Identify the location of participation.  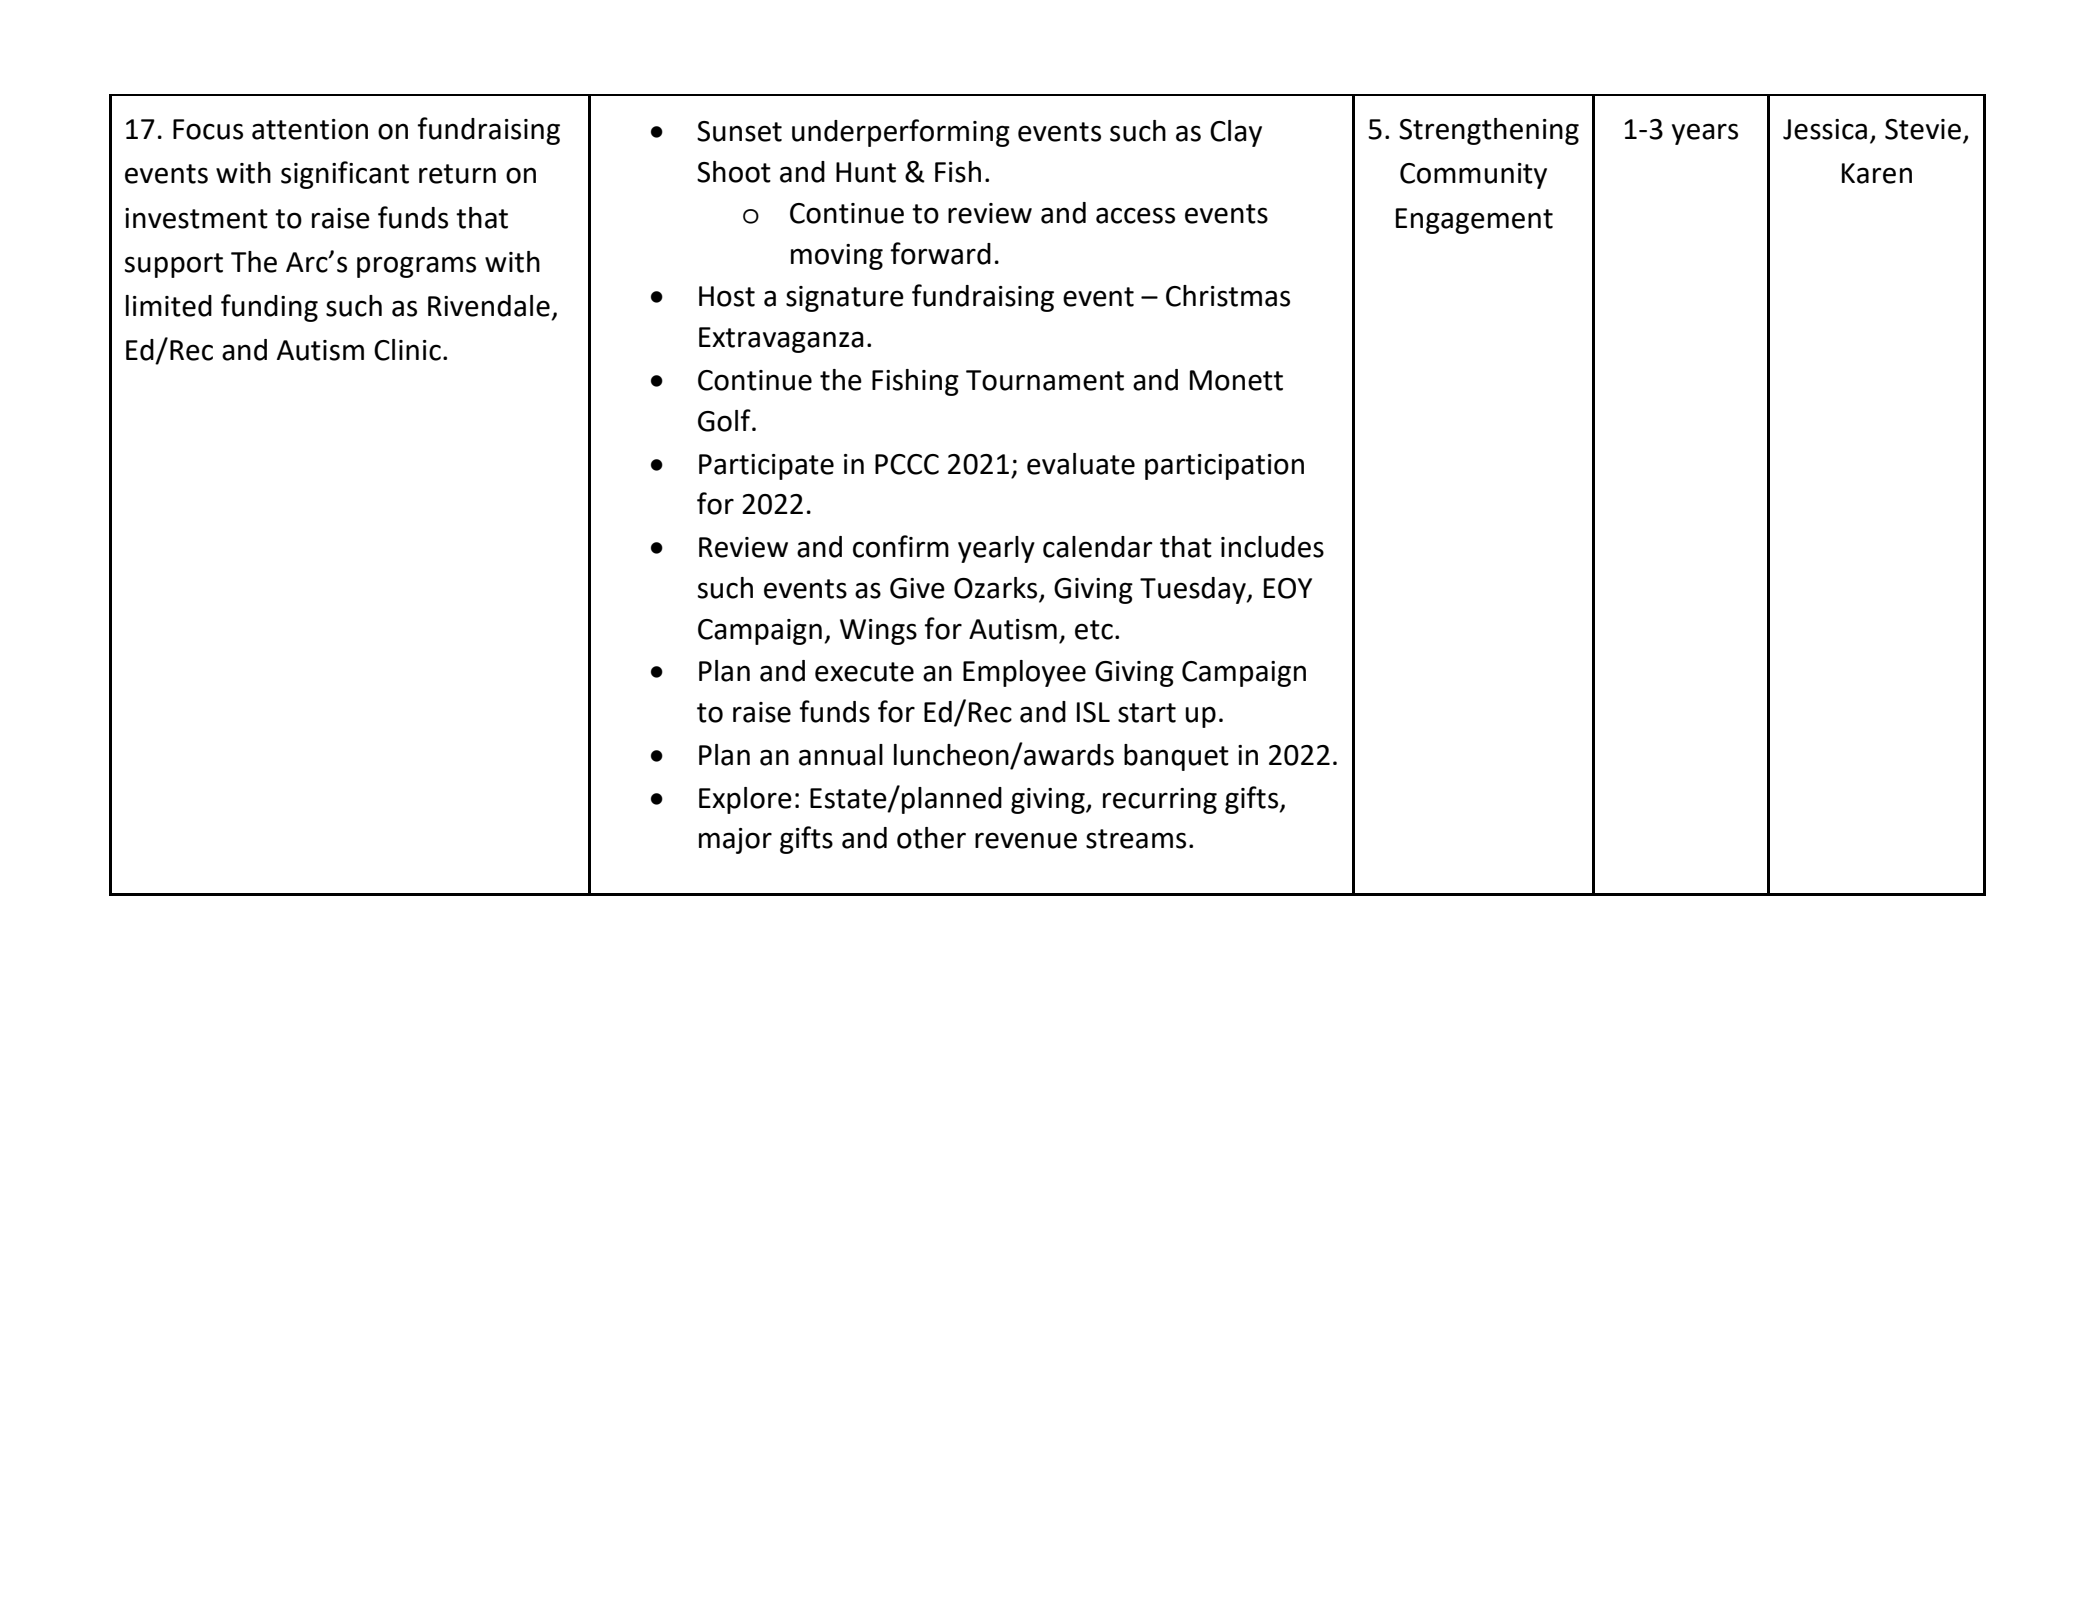
(1224, 467).
